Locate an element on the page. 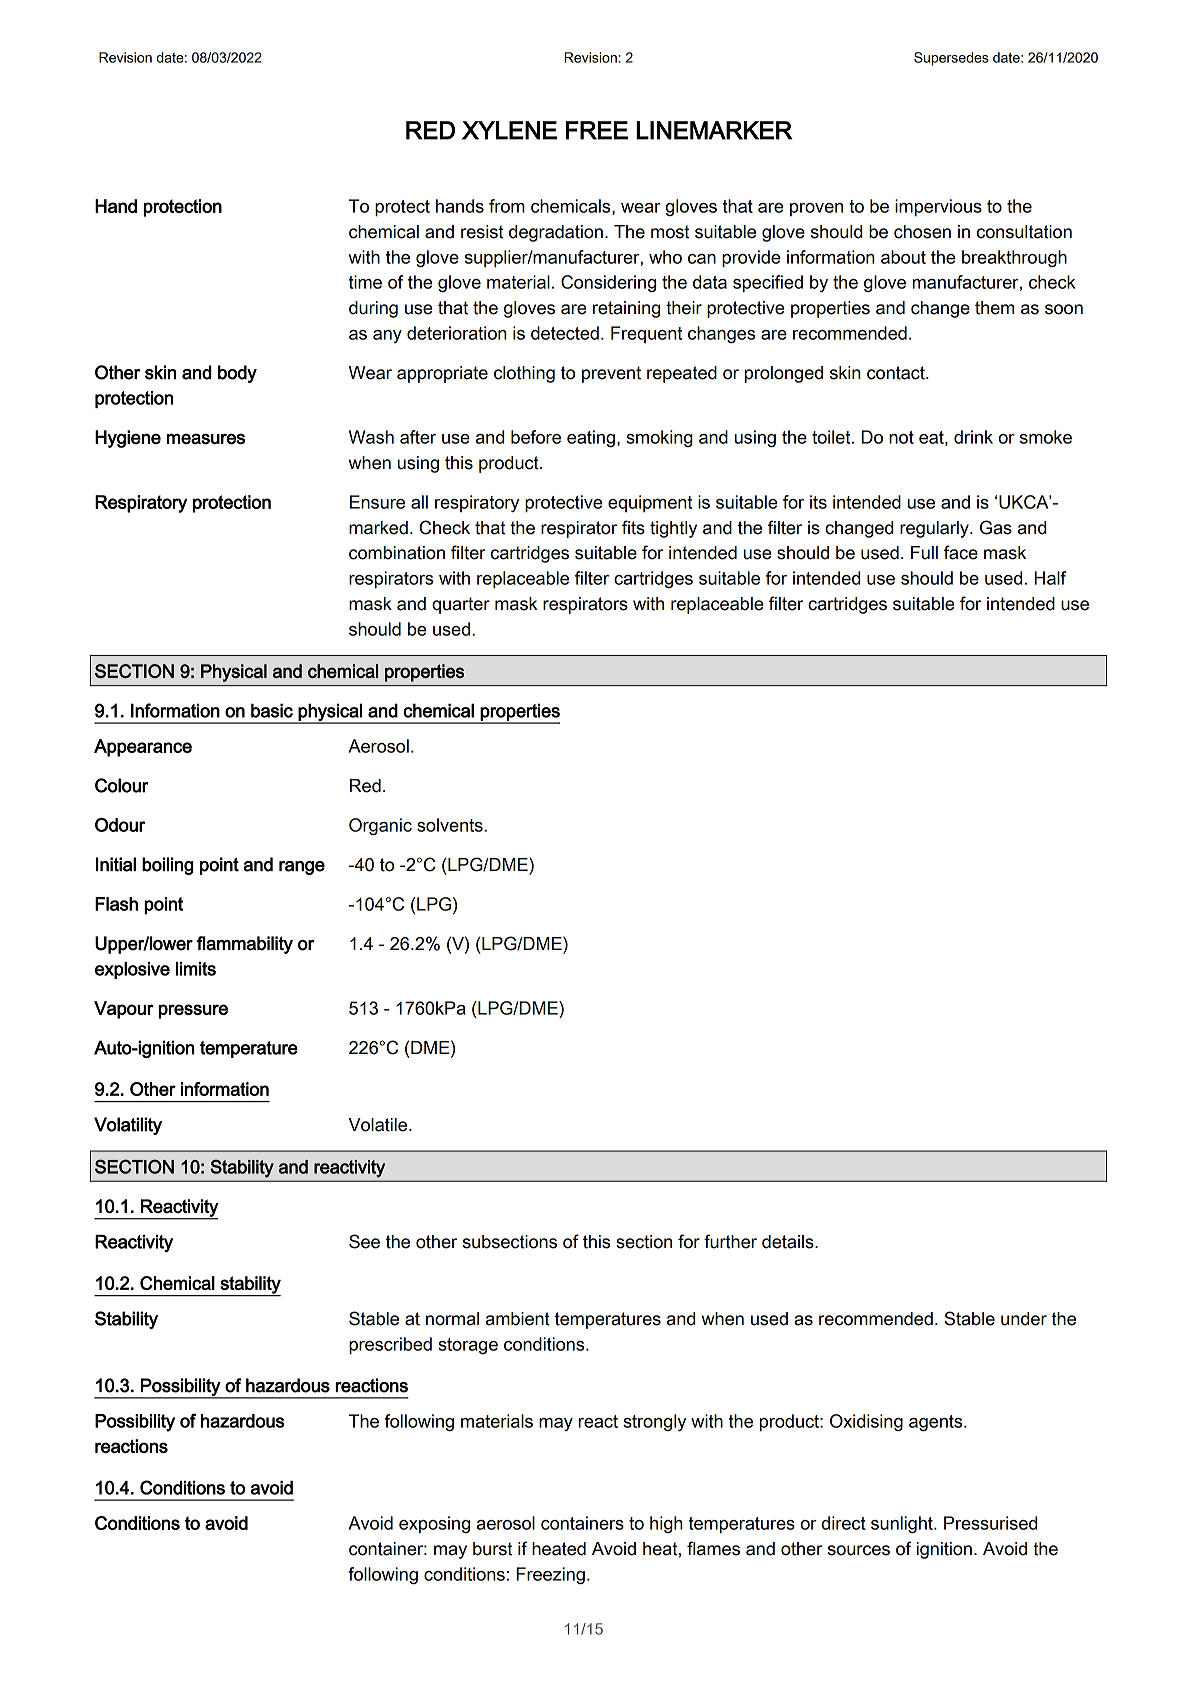 The image size is (1197, 1695). exposing is located at coordinates (434, 1524).
